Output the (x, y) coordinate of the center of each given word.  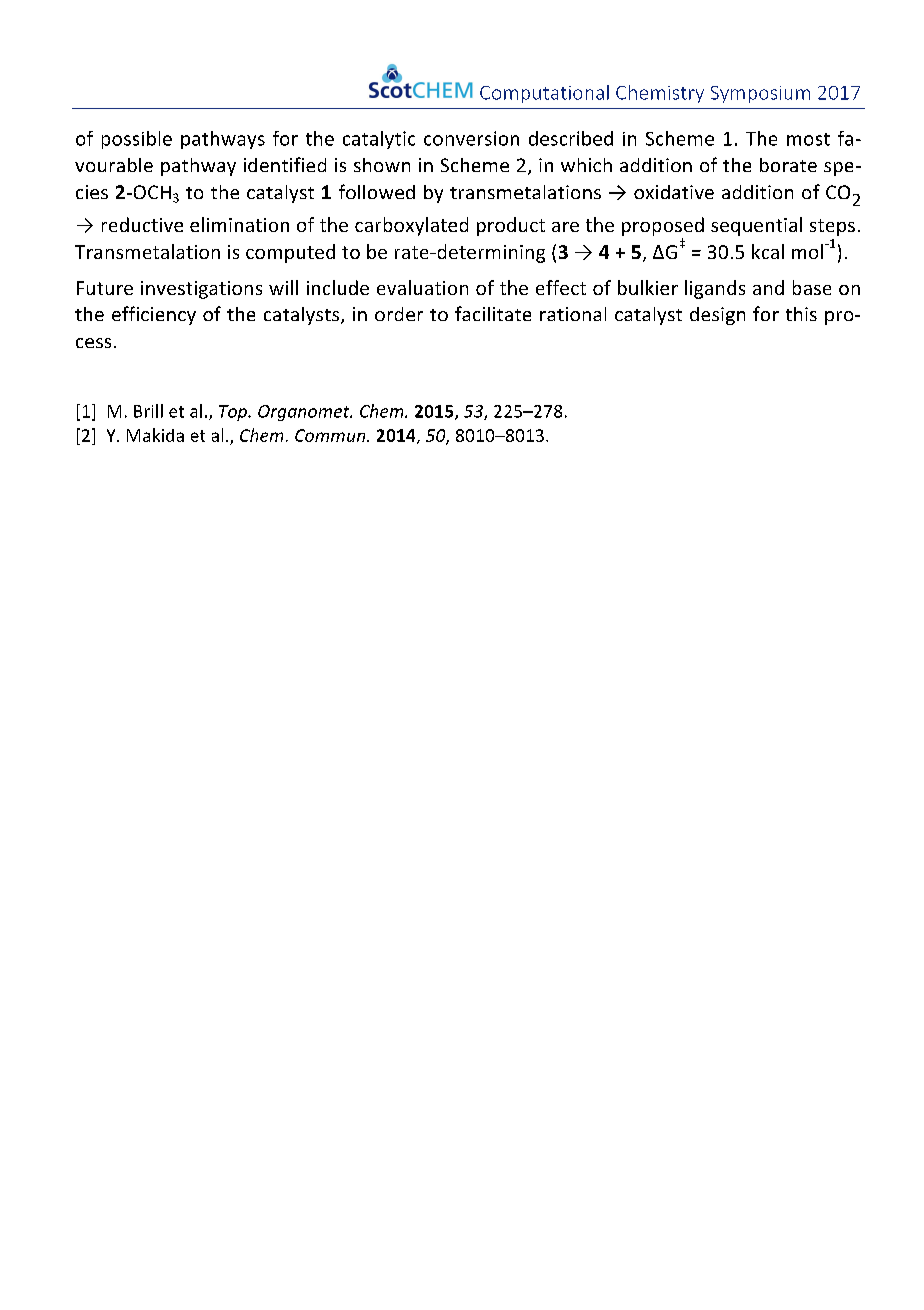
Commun (331, 435)
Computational (544, 94)
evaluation (422, 287)
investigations (201, 290)
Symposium (760, 94)
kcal (768, 251)
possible (137, 140)
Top (234, 413)
